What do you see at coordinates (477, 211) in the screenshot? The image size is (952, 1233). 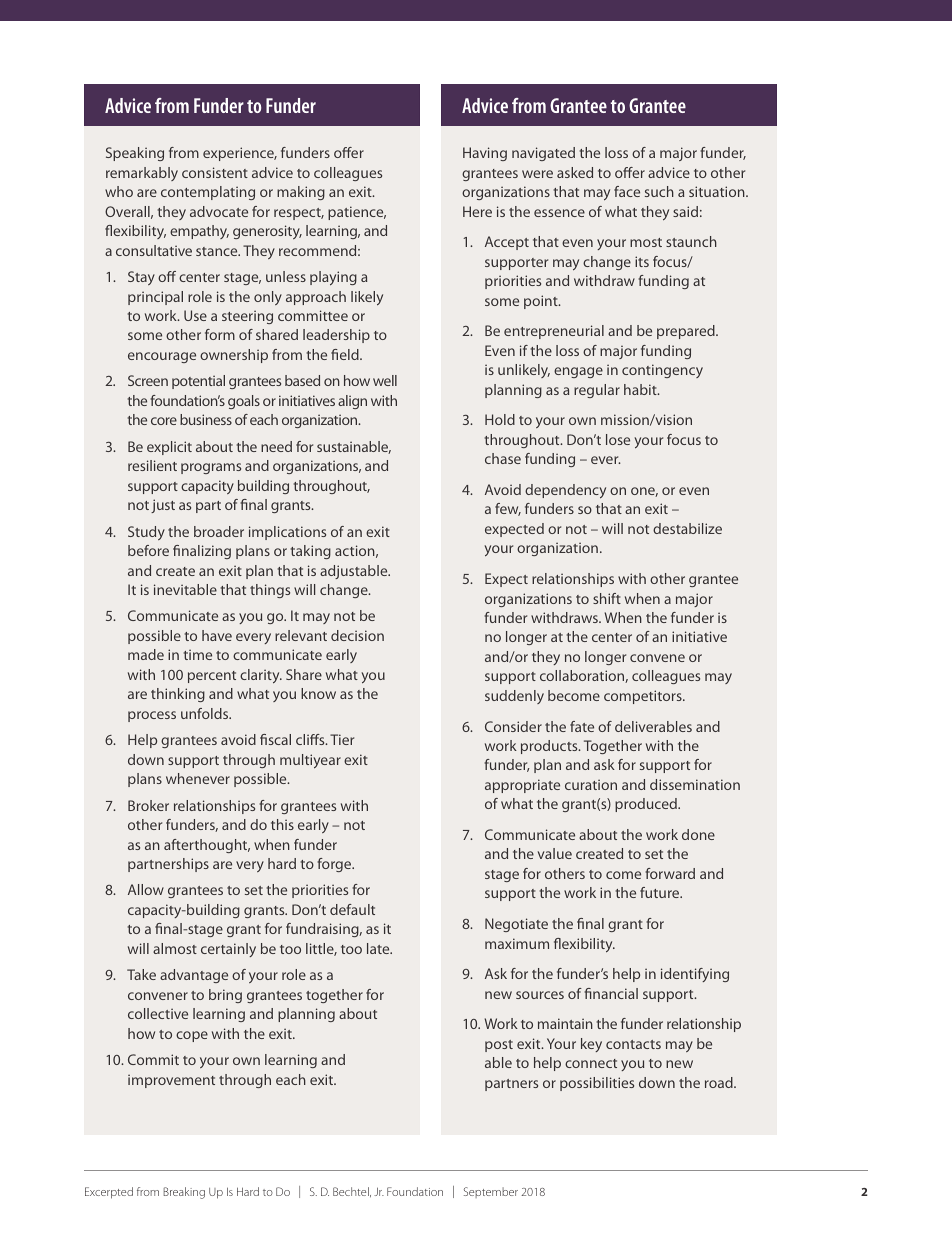 I see `Here` at bounding box center [477, 211].
